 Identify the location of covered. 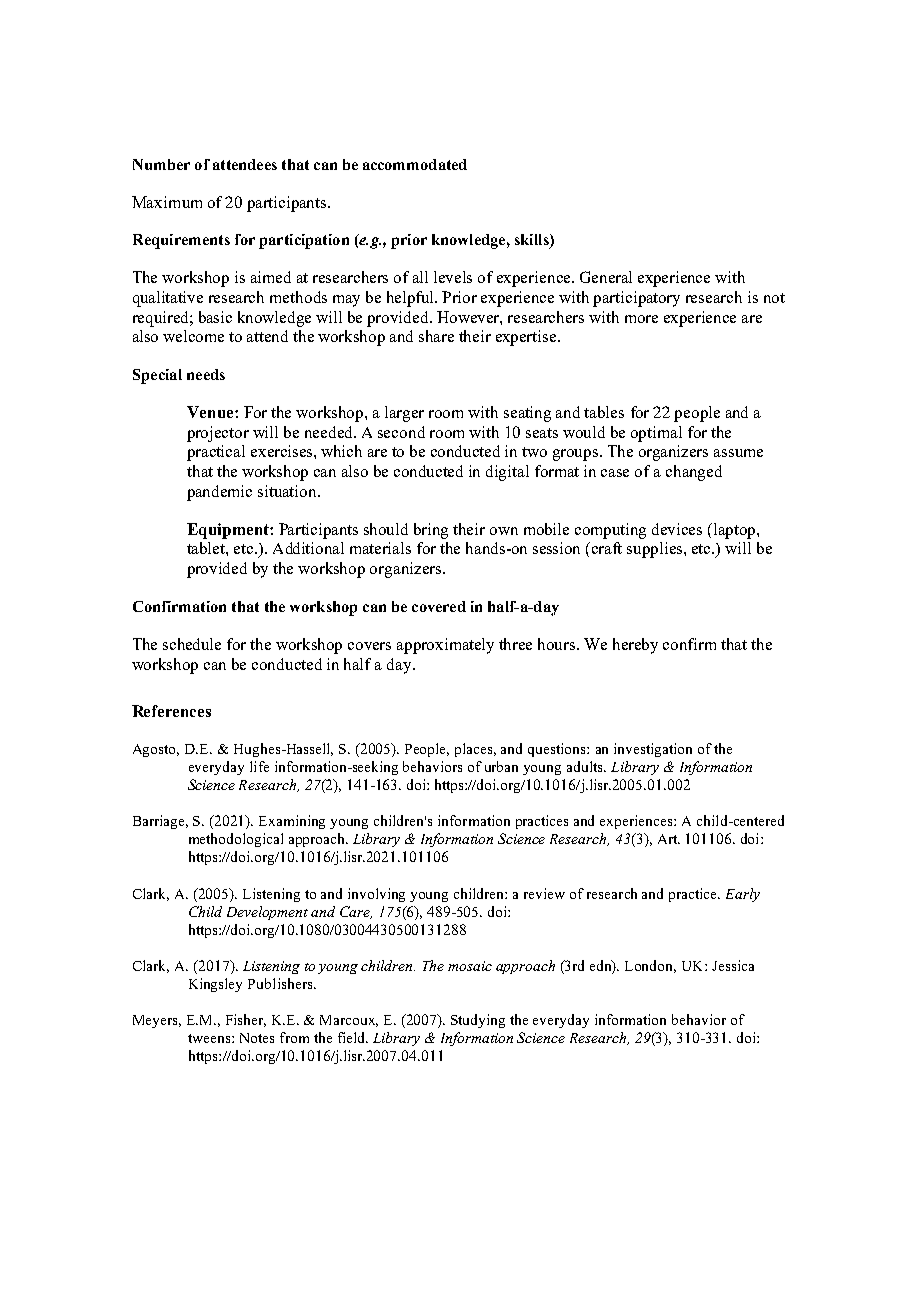
(439, 606).
